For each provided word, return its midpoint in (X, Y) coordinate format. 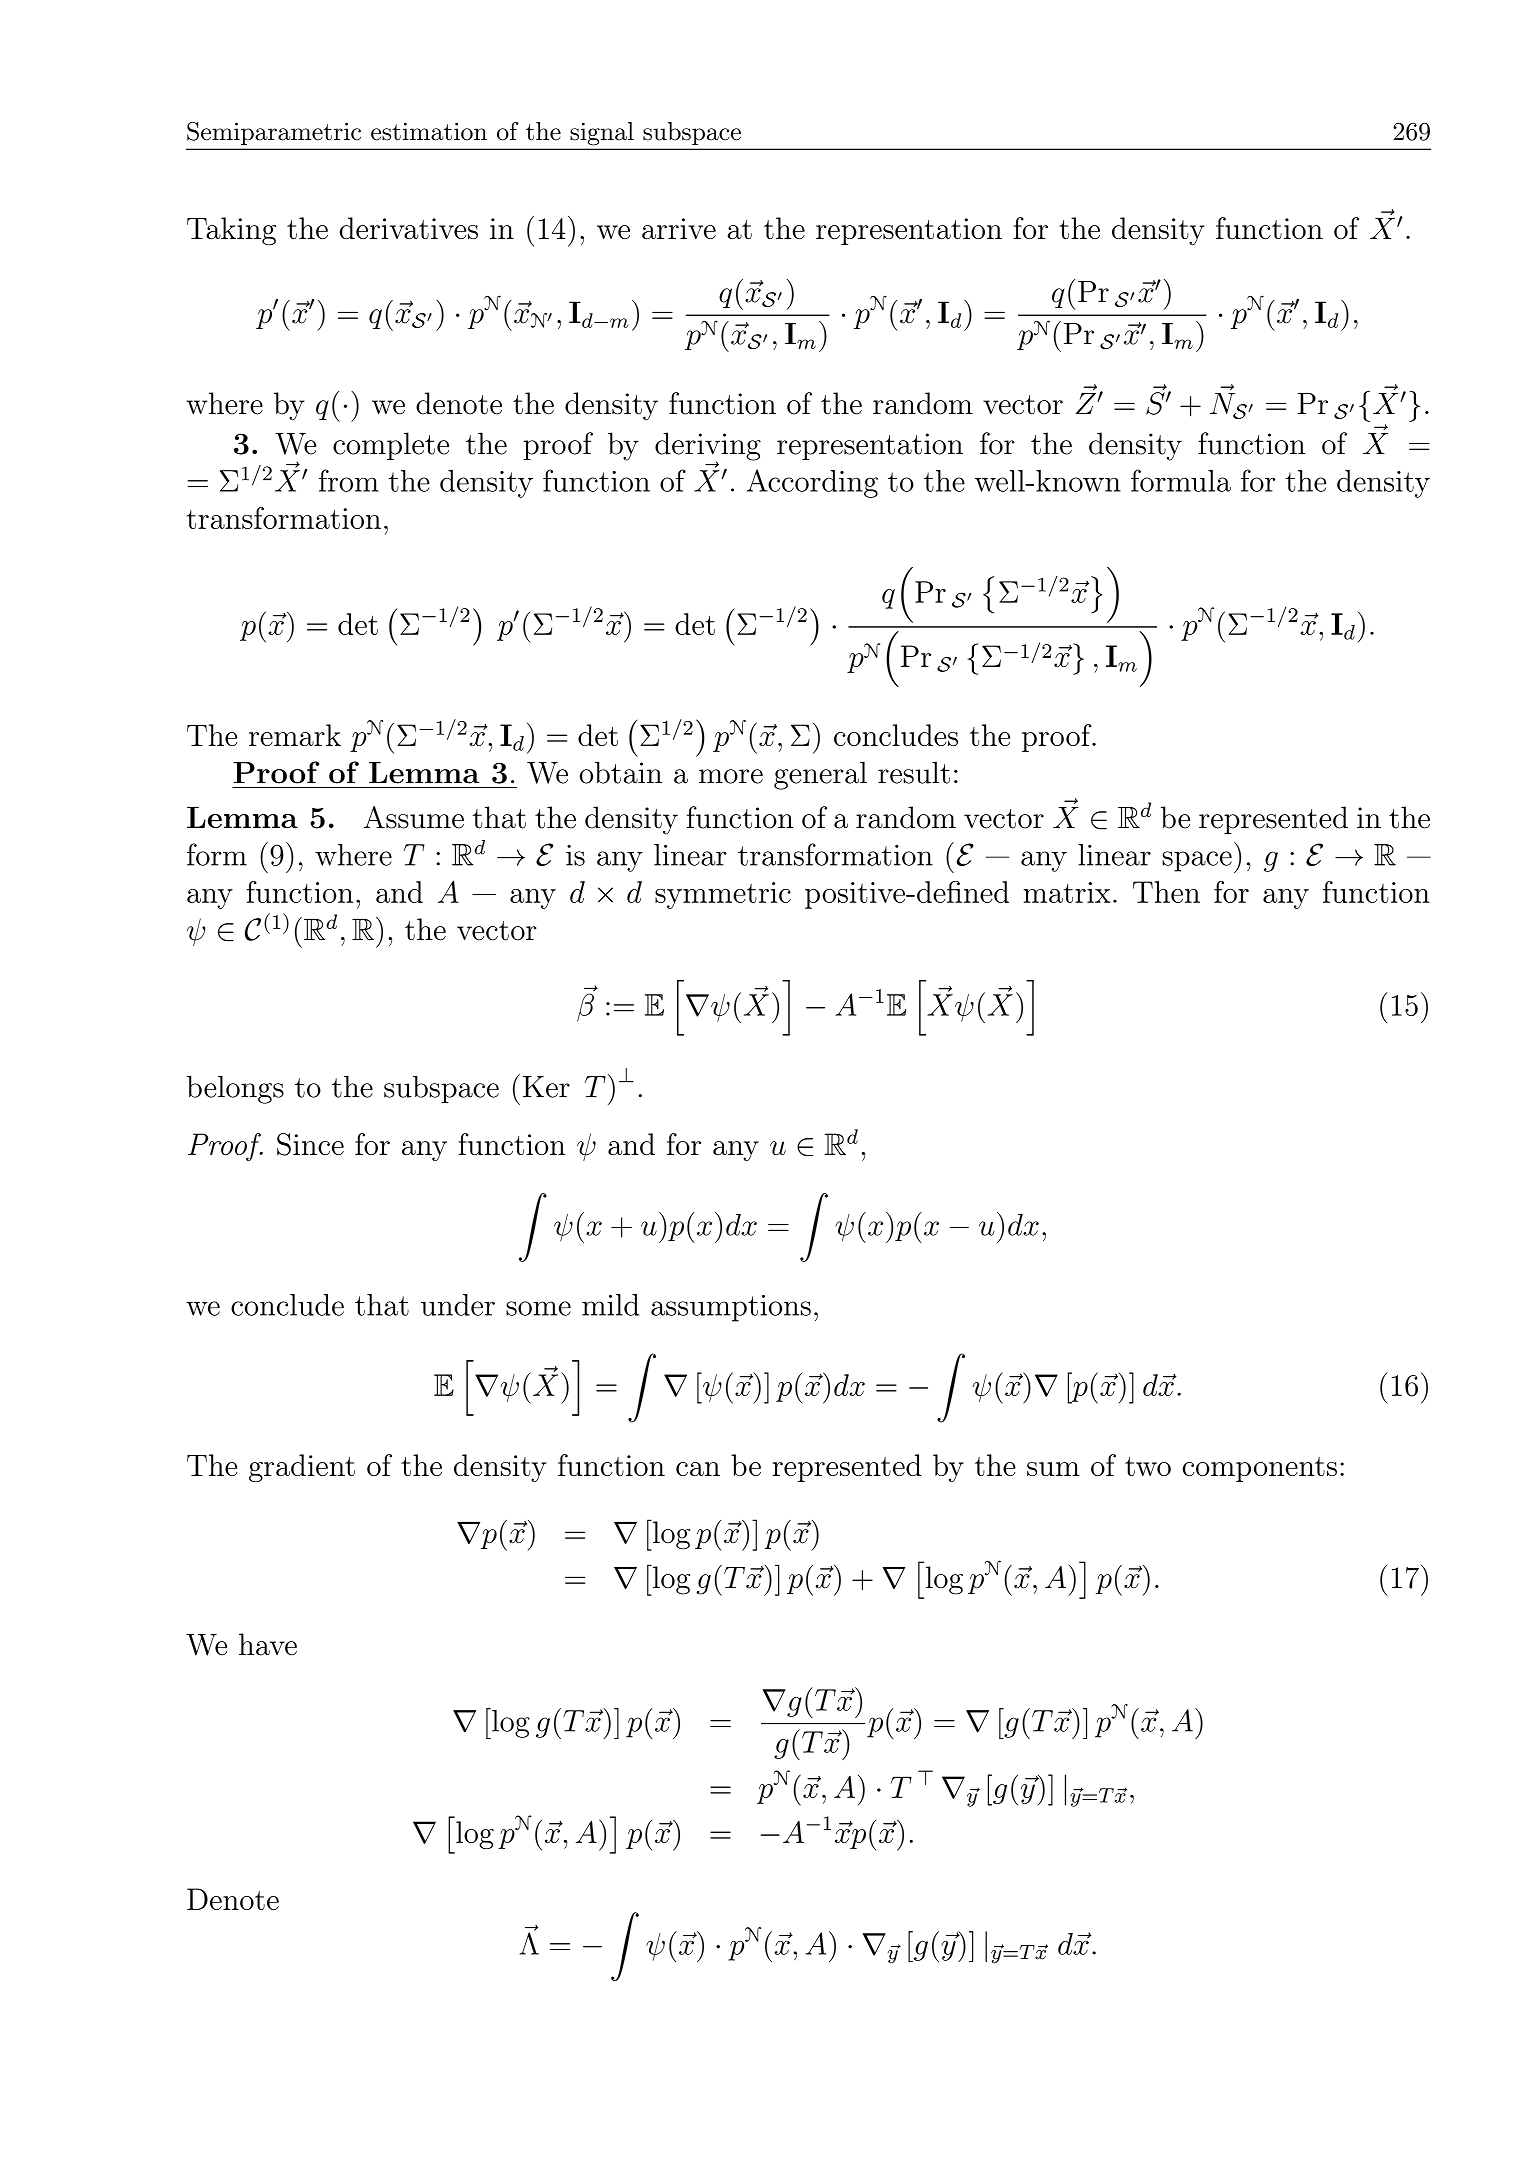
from (349, 480)
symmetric (723, 895)
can (698, 1469)
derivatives (409, 228)
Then (1166, 892)
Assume (414, 817)
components (1259, 1469)
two (1148, 1466)
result (914, 772)
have (268, 1644)
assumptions (731, 1308)
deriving (708, 447)
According (812, 483)
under (458, 1305)
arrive (679, 228)
